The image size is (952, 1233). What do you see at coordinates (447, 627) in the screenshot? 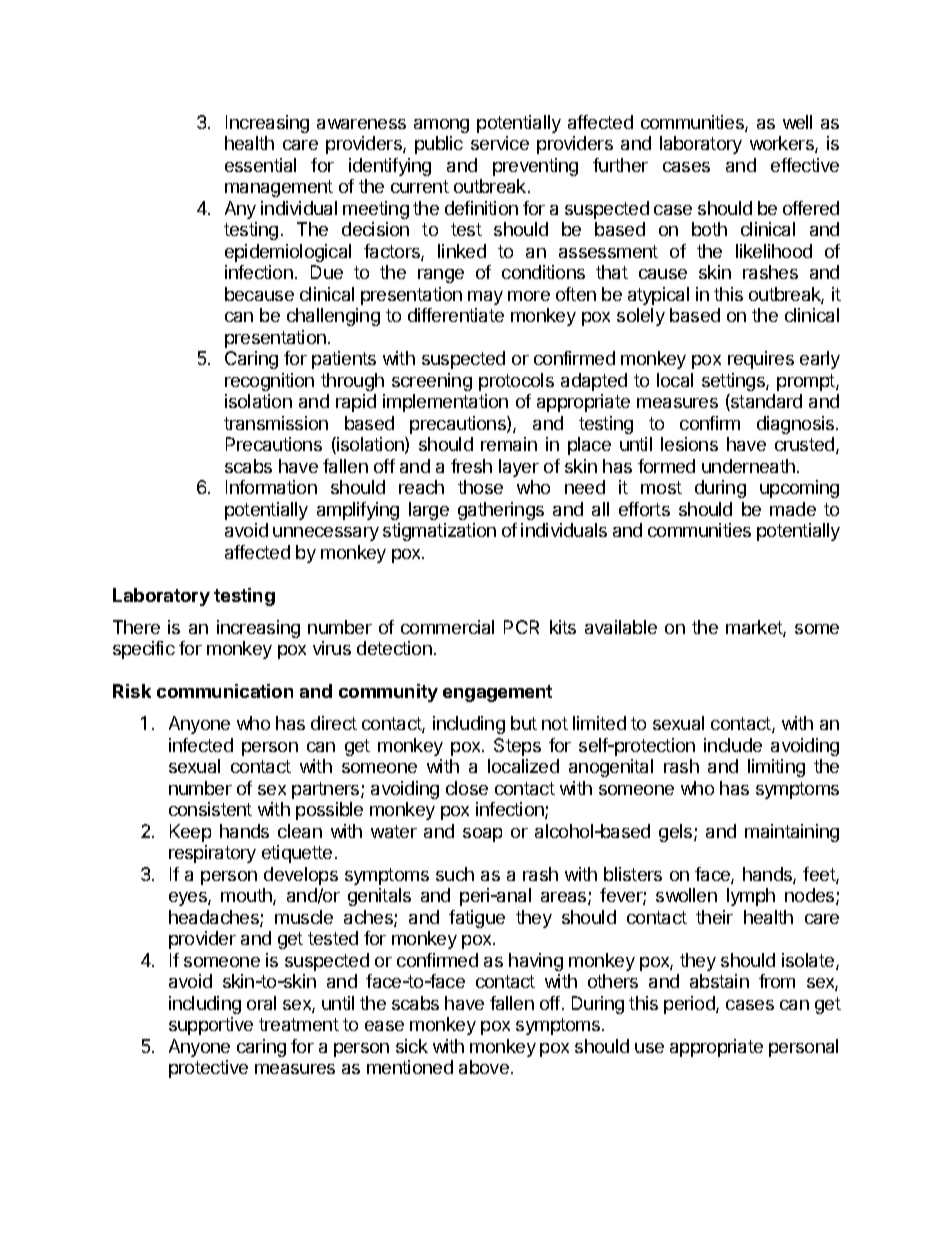
I see `commercial` at bounding box center [447, 627].
